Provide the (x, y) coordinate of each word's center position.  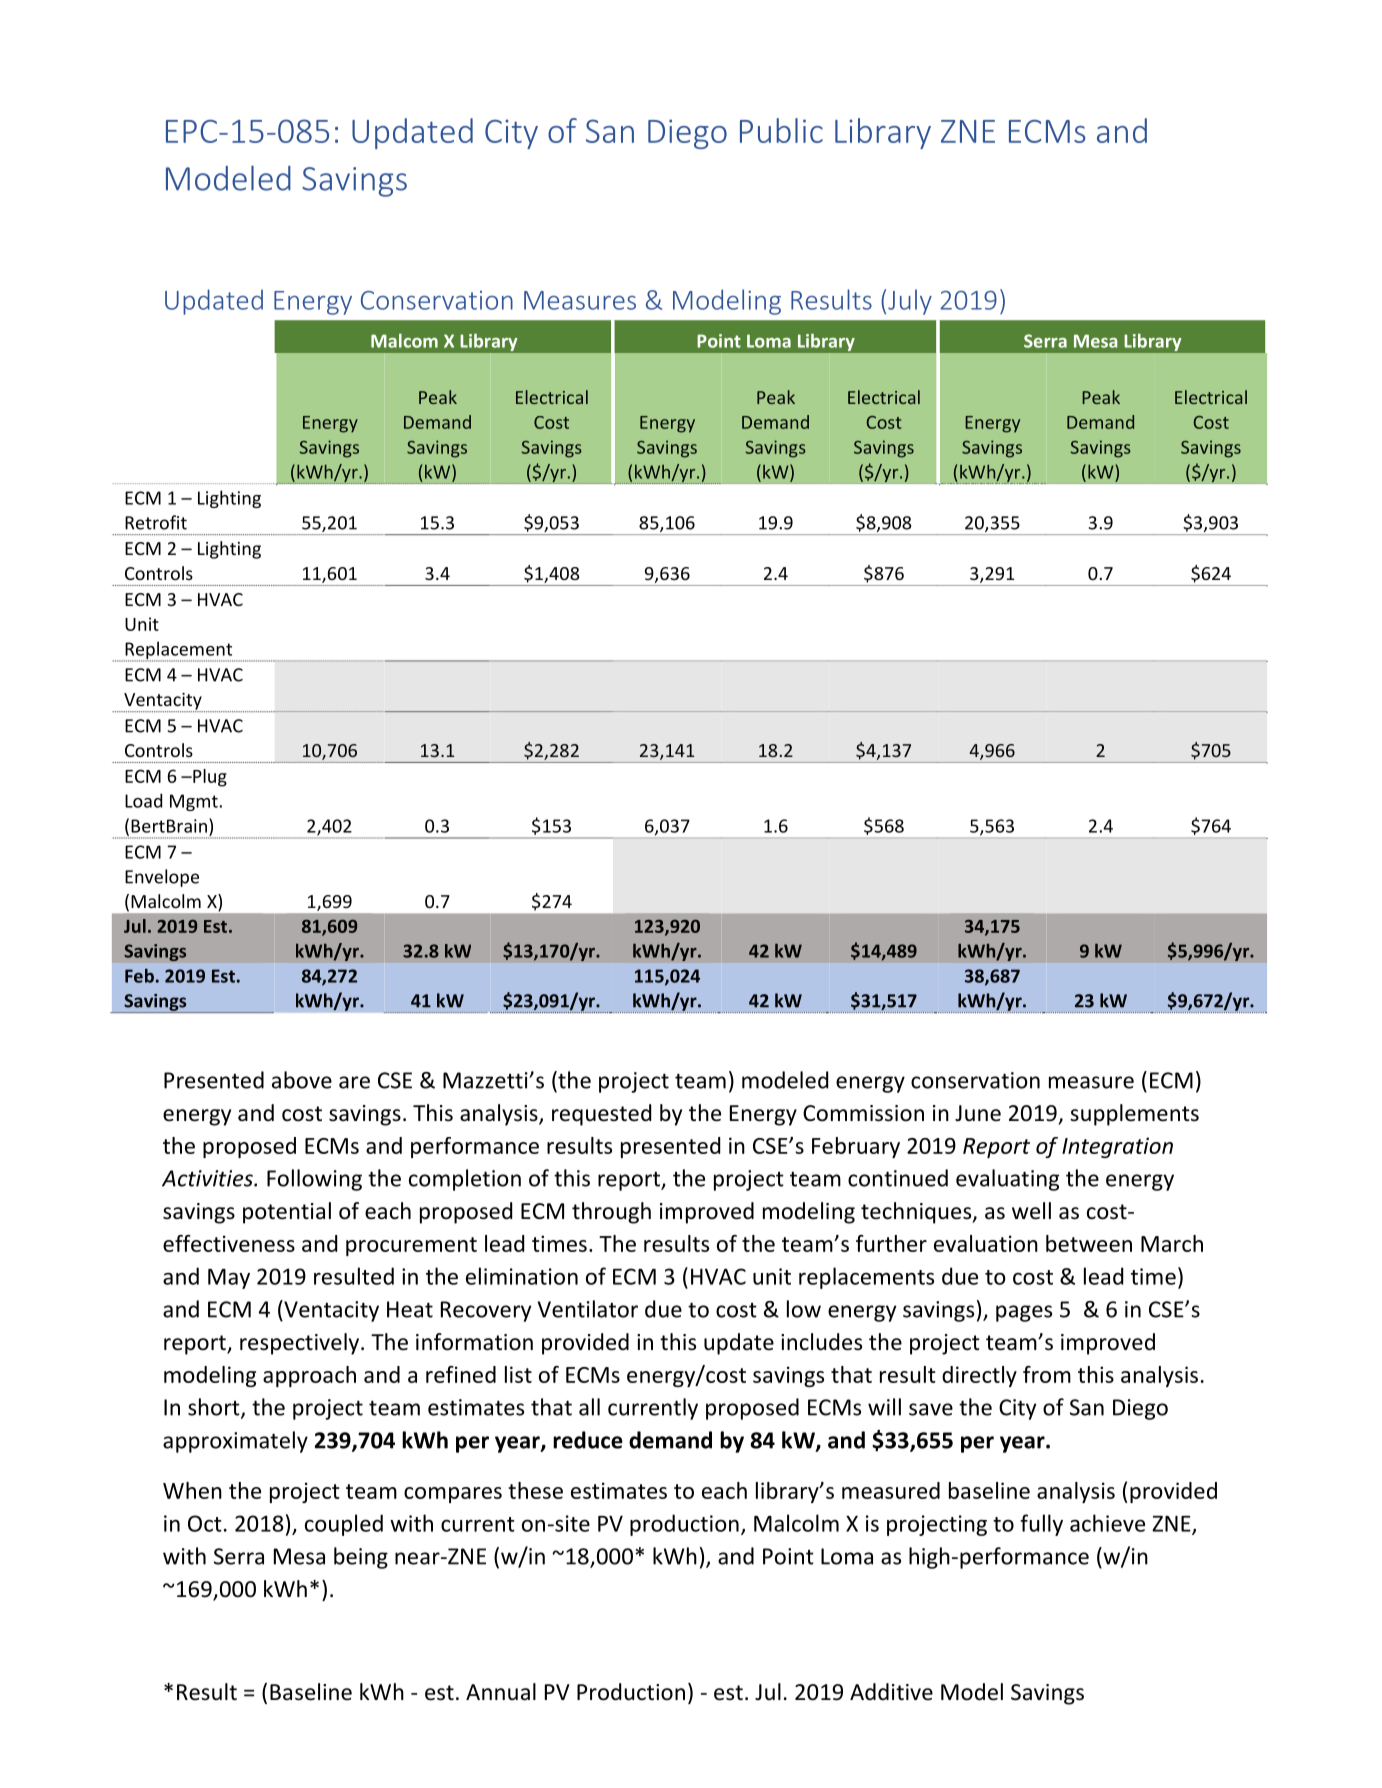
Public (781, 130)
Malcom (404, 341)
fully (1041, 1525)
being (361, 1558)
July (910, 302)
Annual (501, 1692)
